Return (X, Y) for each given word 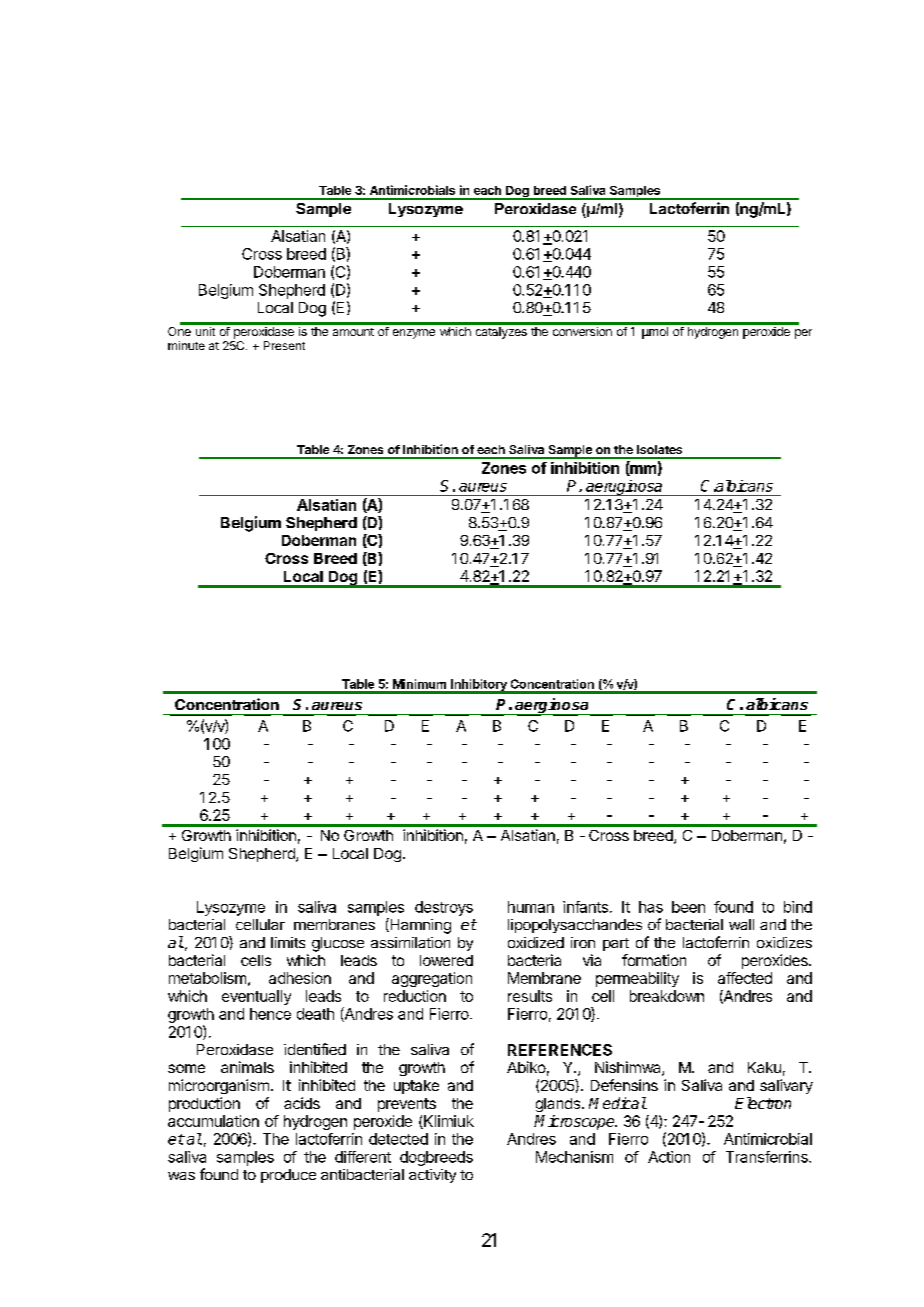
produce (288, 1176)
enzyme (414, 334)
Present (284, 345)
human (531, 907)
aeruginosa (624, 488)
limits (288, 942)
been (688, 907)
